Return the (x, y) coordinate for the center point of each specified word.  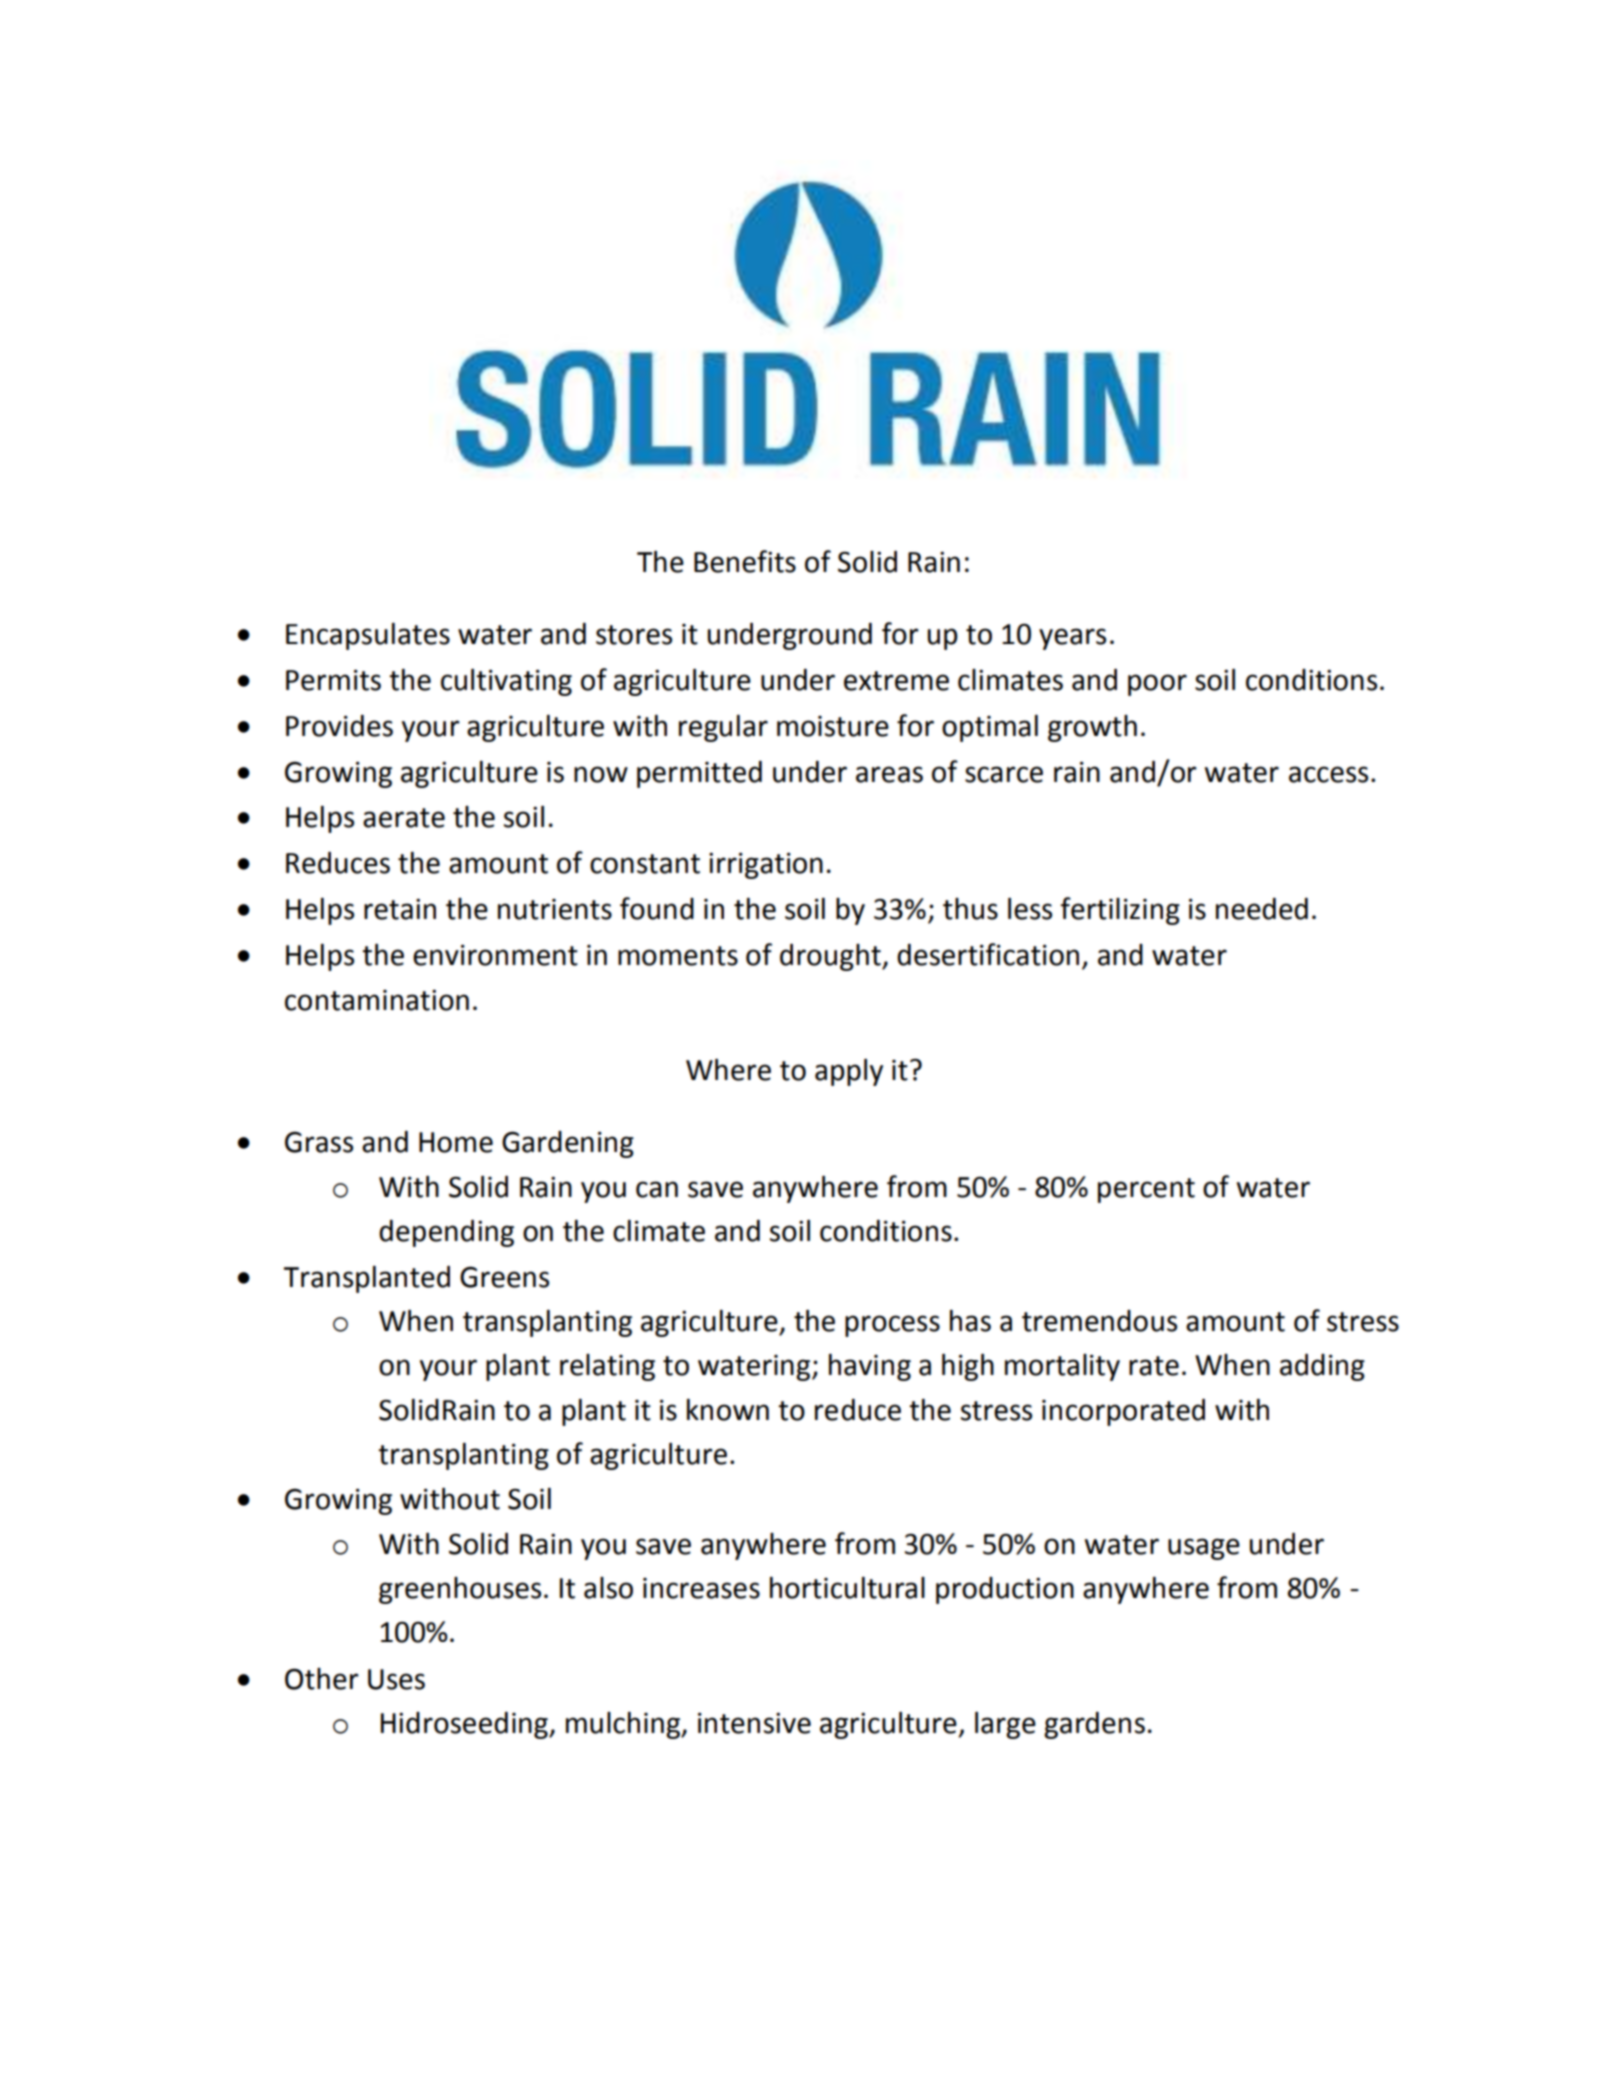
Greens (504, 1277)
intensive (754, 1723)
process (892, 1326)
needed (1262, 909)
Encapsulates (368, 636)
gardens (1094, 1725)
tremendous (1099, 1321)
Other (322, 1679)
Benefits (745, 561)
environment (495, 955)
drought (831, 957)
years (1072, 639)
